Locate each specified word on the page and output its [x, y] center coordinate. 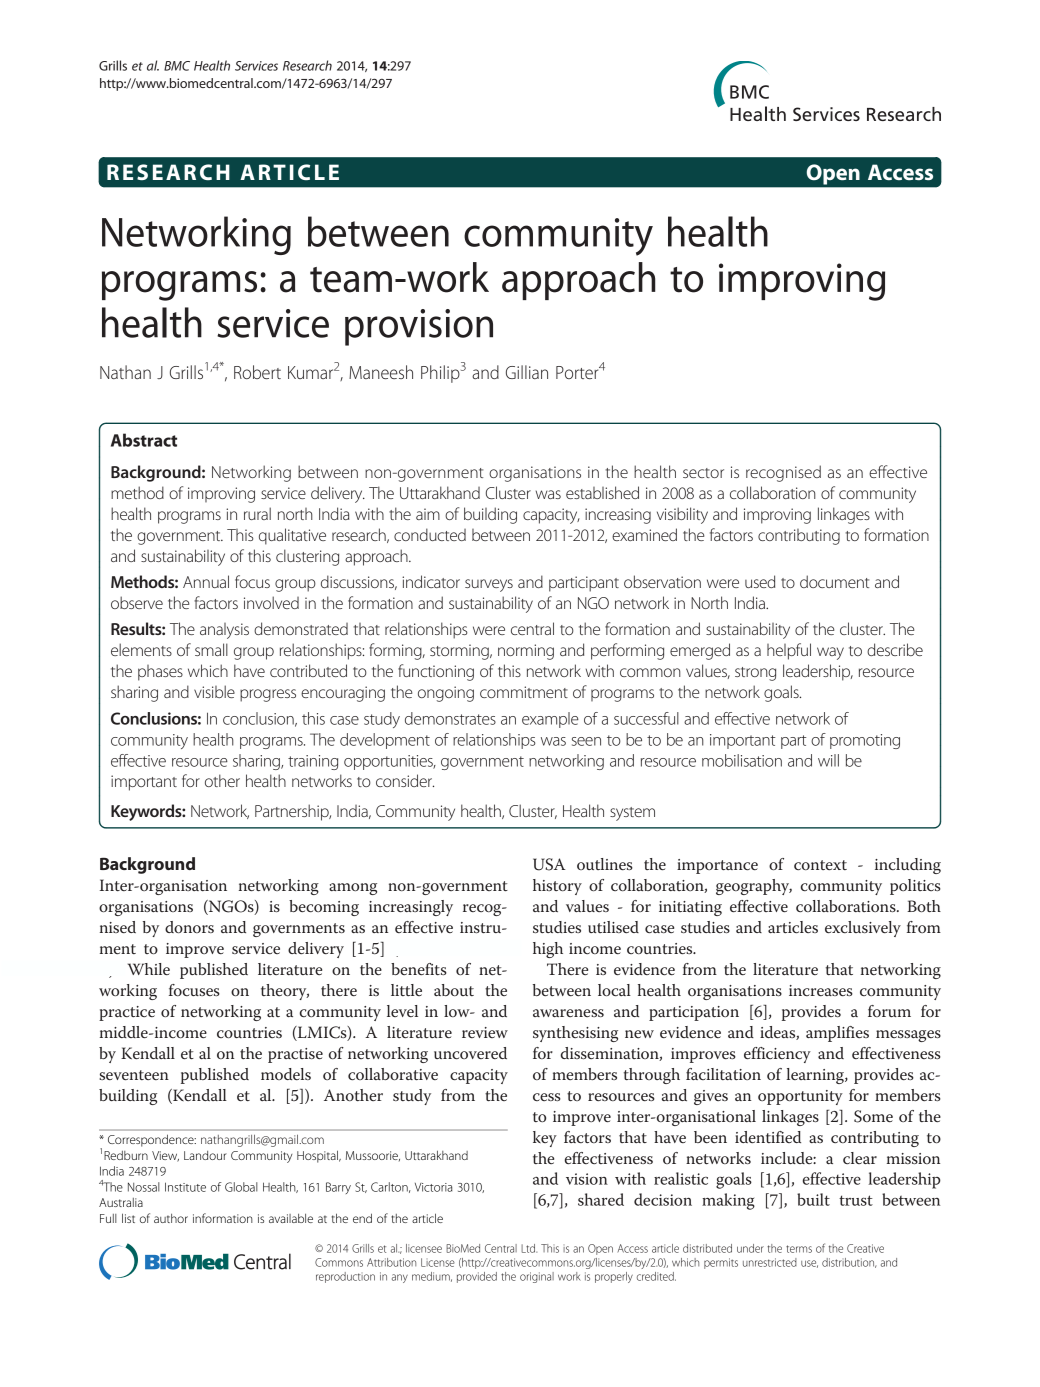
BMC [177, 66]
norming [526, 652]
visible [214, 691]
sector [703, 473]
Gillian [527, 372]
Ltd [529, 1248]
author [171, 1218]
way [830, 653]
